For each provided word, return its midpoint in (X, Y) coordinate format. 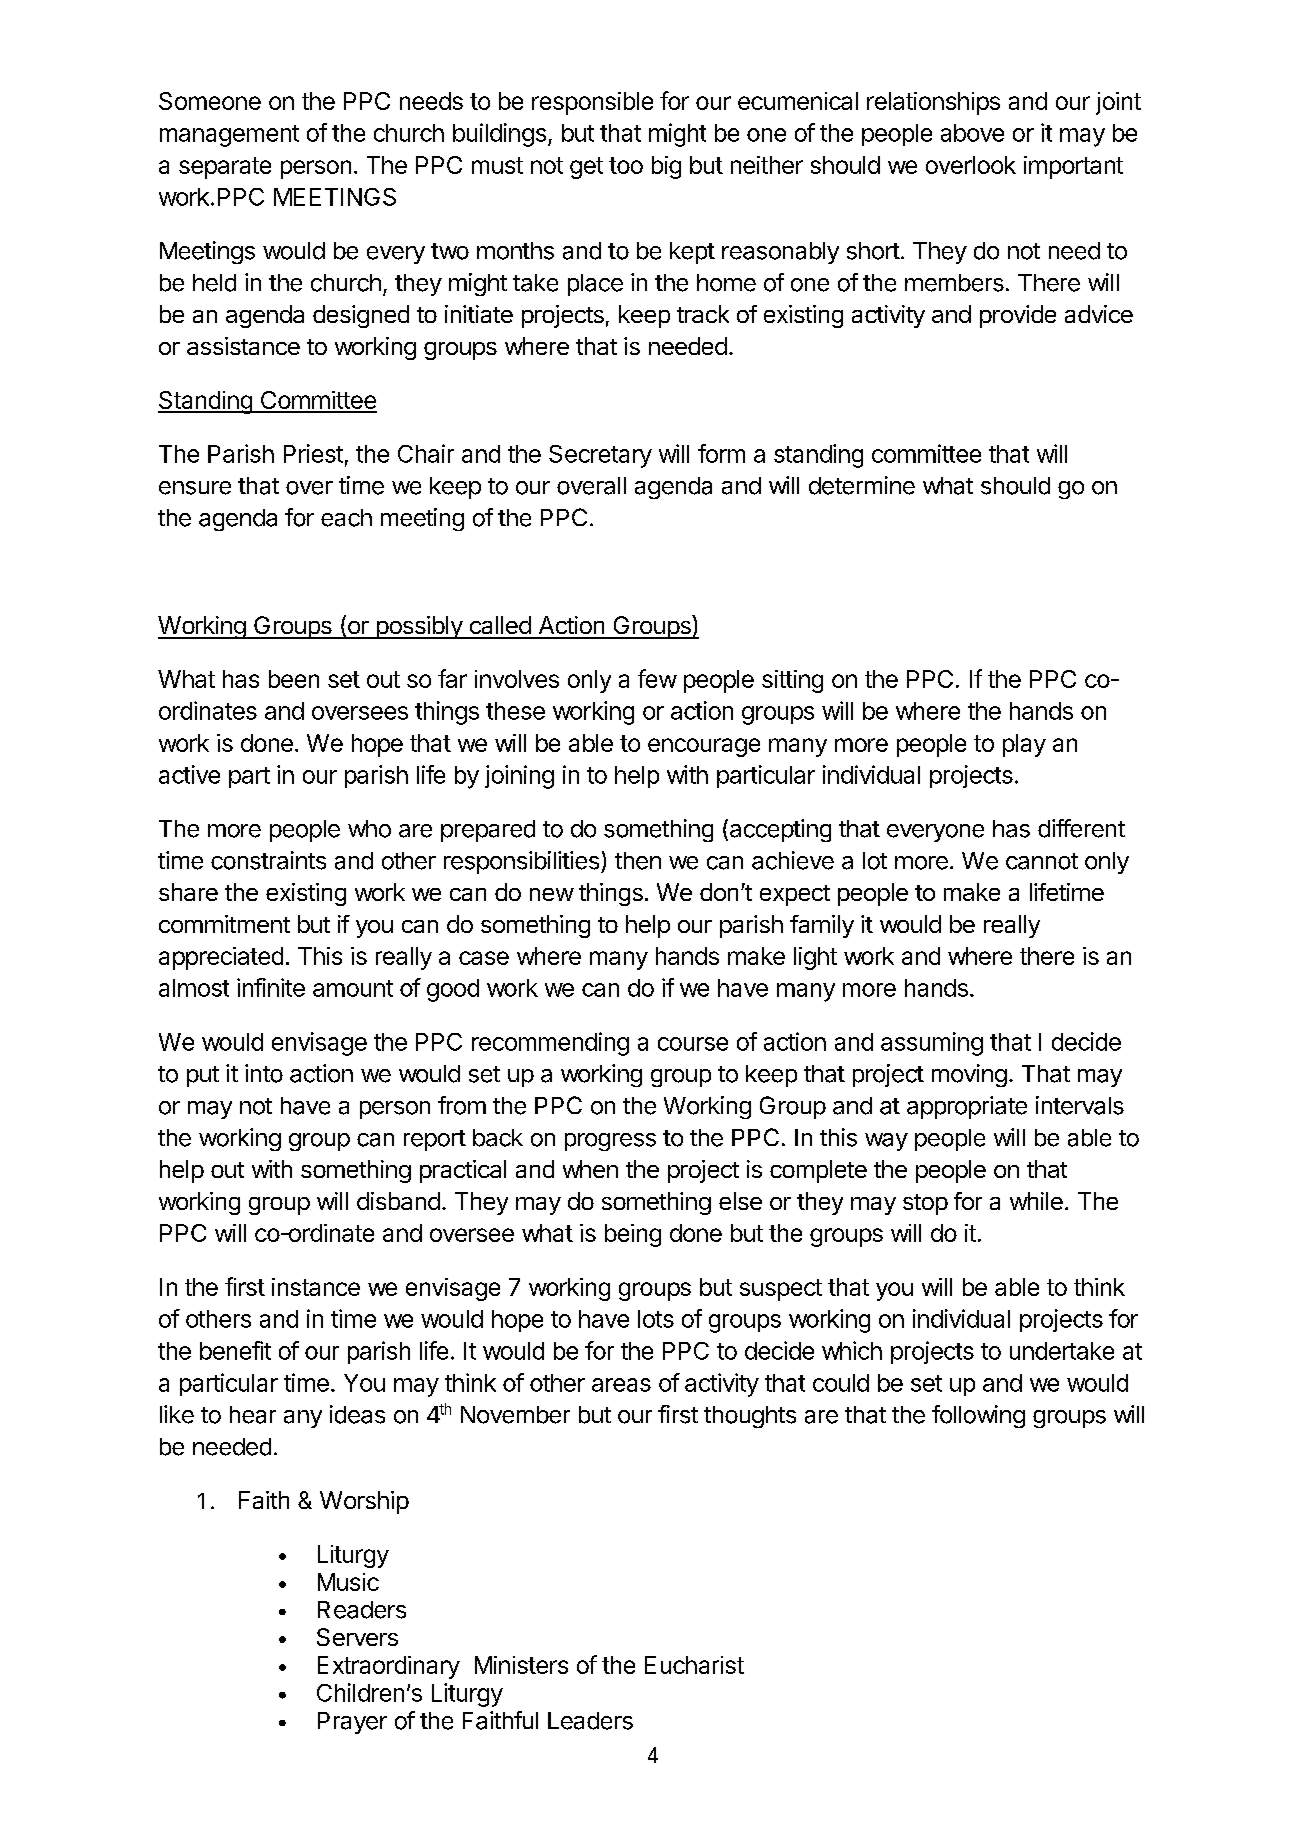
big (666, 167)
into (264, 1073)
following (978, 1416)
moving (969, 1075)
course (693, 1044)
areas (621, 1385)
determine (862, 485)
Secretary (600, 456)
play (1024, 745)
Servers (357, 1637)
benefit (235, 1350)
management (229, 136)
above (972, 133)
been (294, 679)
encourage (704, 747)
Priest (313, 453)
